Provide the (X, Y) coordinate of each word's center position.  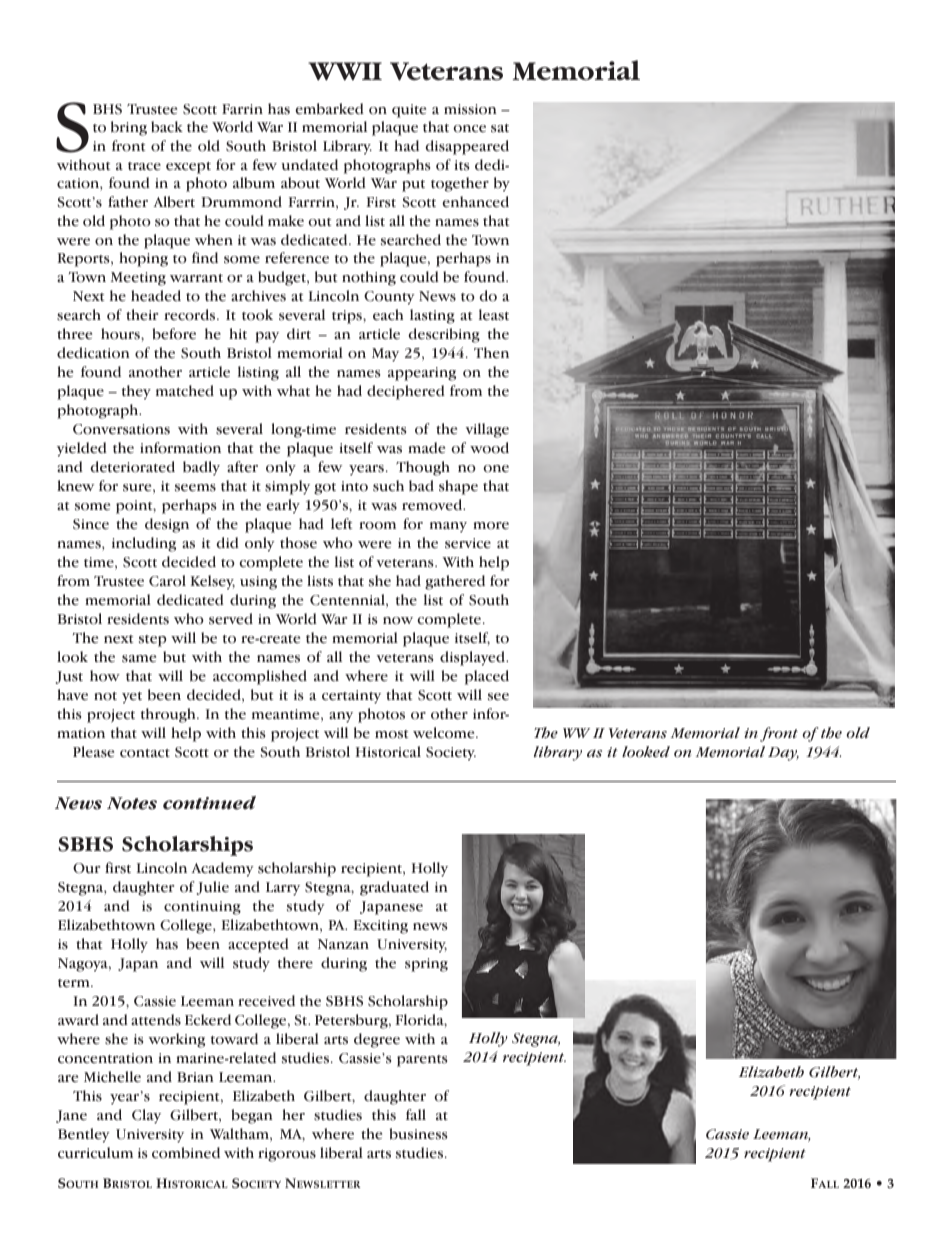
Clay (146, 1116)
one (496, 469)
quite (409, 111)
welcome (445, 733)
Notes (132, 803)
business (418, 1134)
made (426, 448)
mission (470, 109)
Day (783, 754)
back (167, 127)
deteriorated (132, 467)
